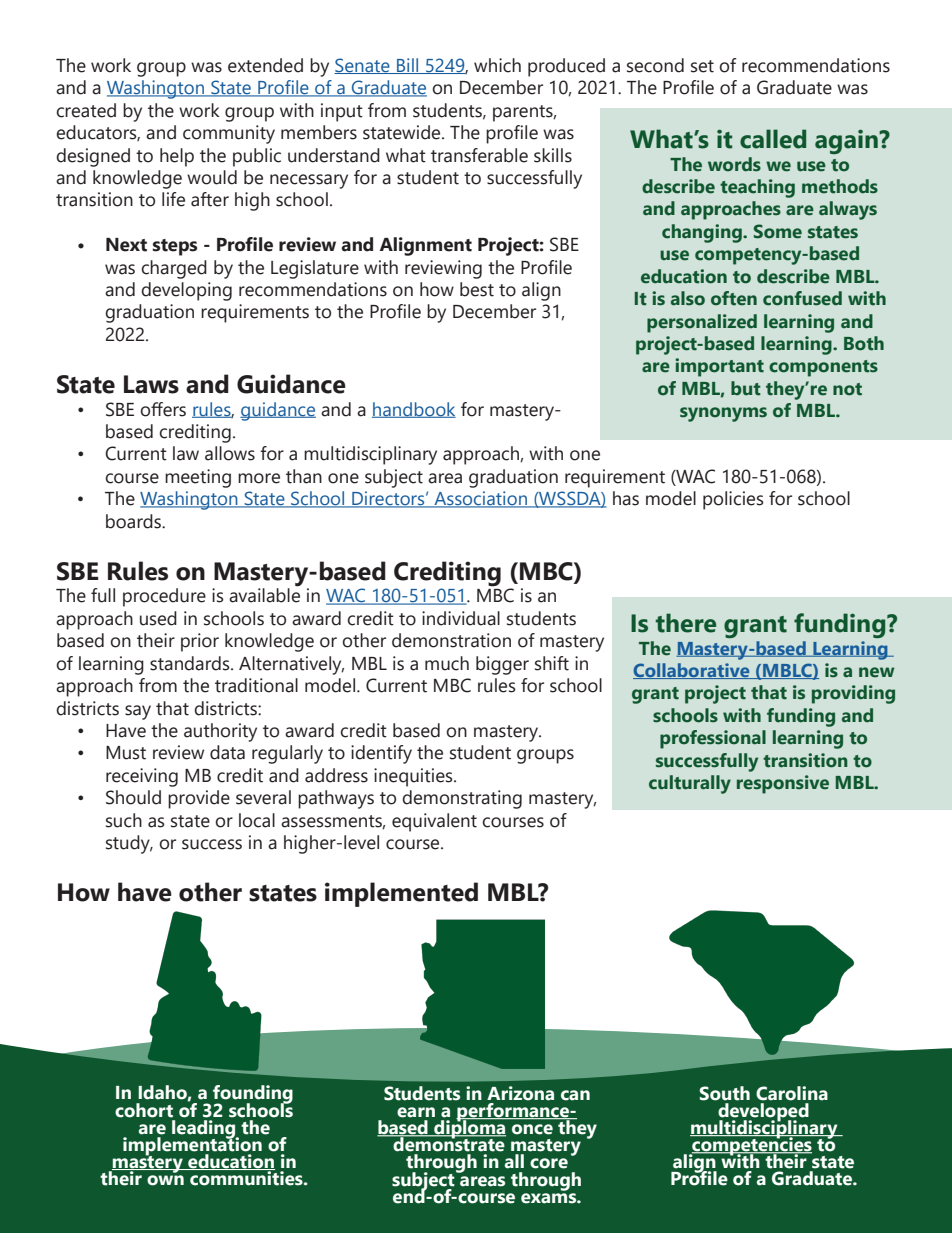 The height and width of the page is (1233, 952). What do you see at coordinates (229, 134) in the page?
I see `community` at bounding box center [229, 134].
